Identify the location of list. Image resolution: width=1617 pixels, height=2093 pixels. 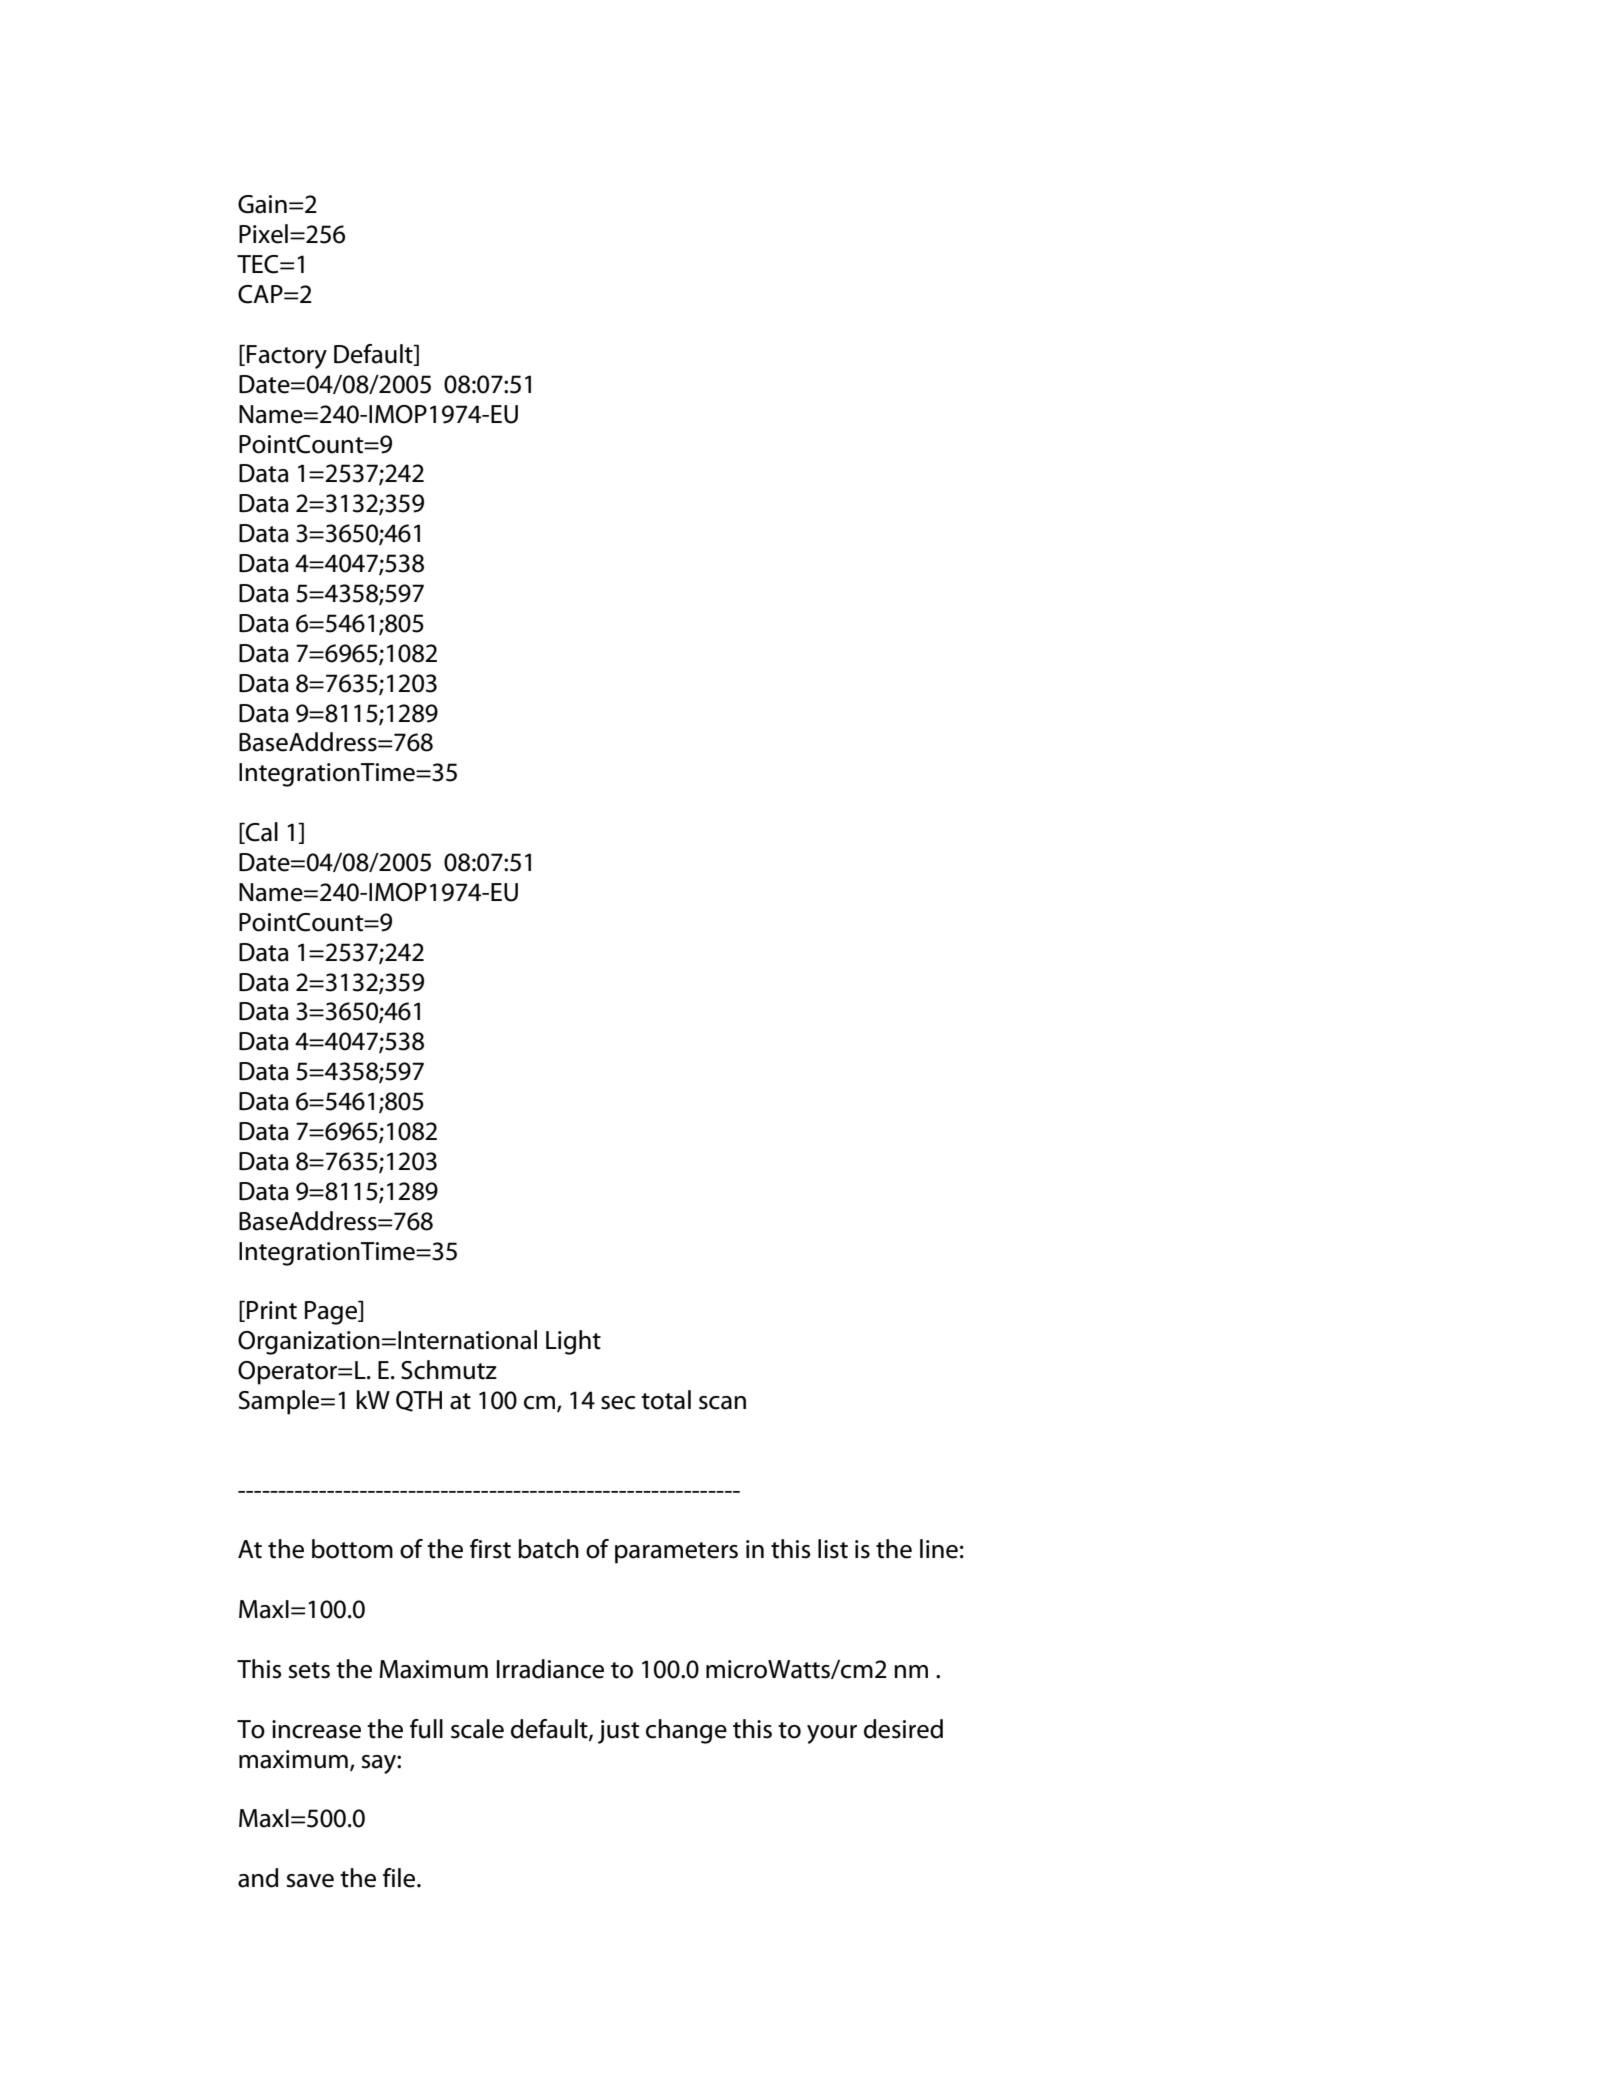
(833, 1549).
